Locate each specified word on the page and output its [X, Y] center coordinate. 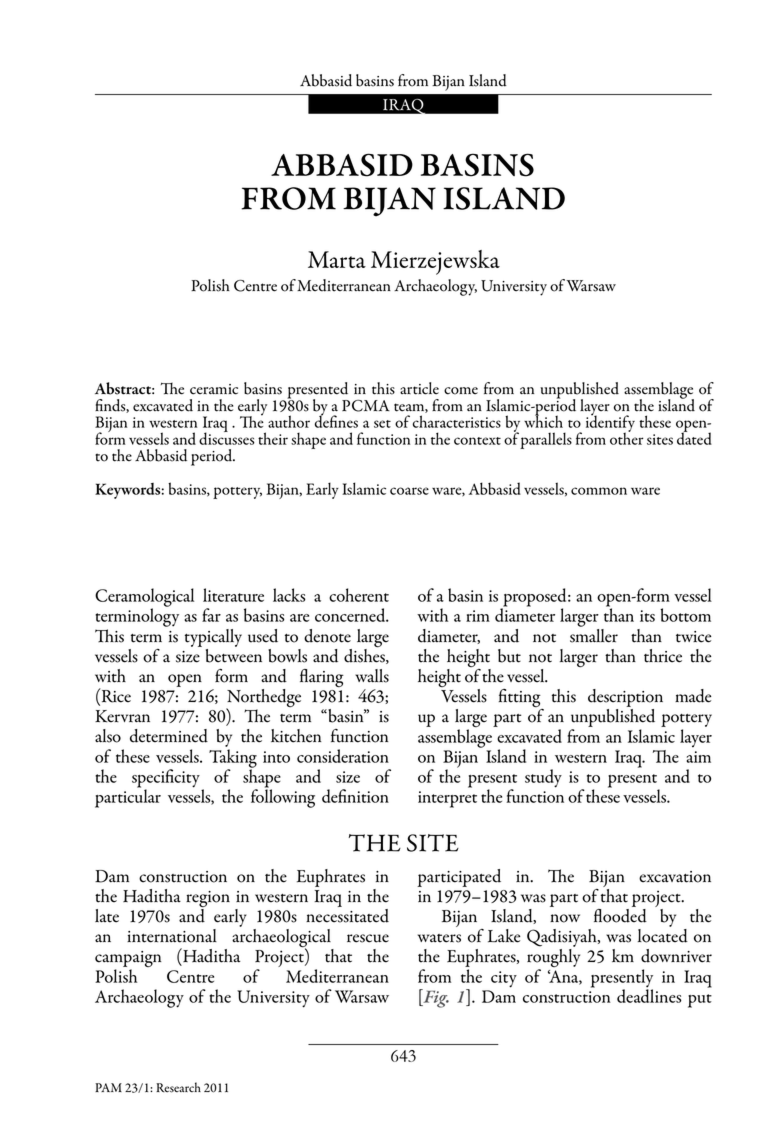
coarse [409, 491]
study [543, 778]
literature [233, 595]
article [419, 388]
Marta [337, 259]
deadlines [649, 995]
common [599, 491]
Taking [233, 759]
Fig [435, 998]
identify [610, 423]
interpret [447, 799]
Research [178, 1087]
